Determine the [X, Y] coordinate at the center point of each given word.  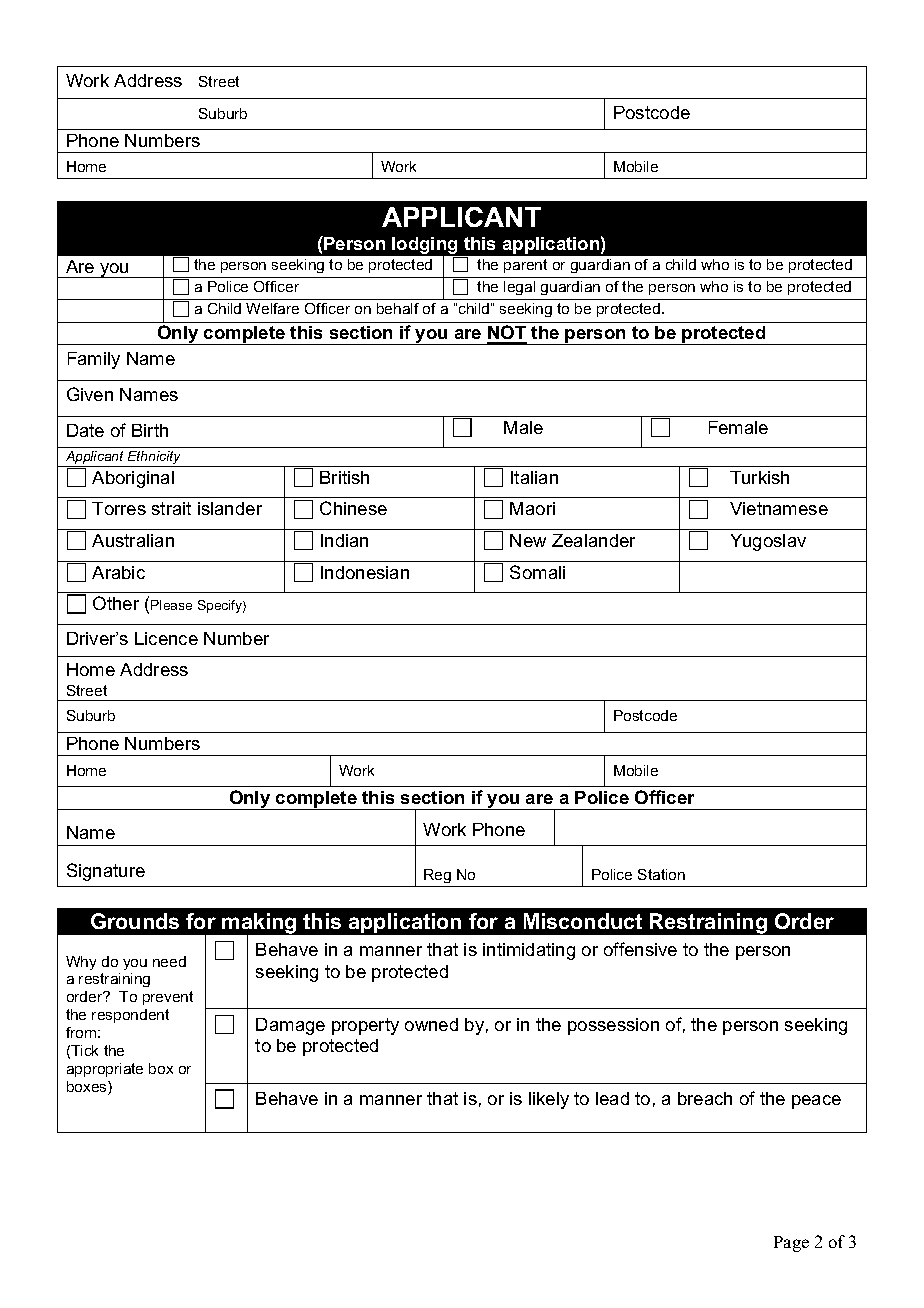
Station [661, 874]
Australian [133, 540]
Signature [106, 872]
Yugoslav [768, 542]
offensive [640, 949]
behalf [398, 308]
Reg [437, 876]
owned [431, 1024]
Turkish [759, 477]
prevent [168, 998]
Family [94, 360]
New [528, 540]
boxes [88, 1088]
